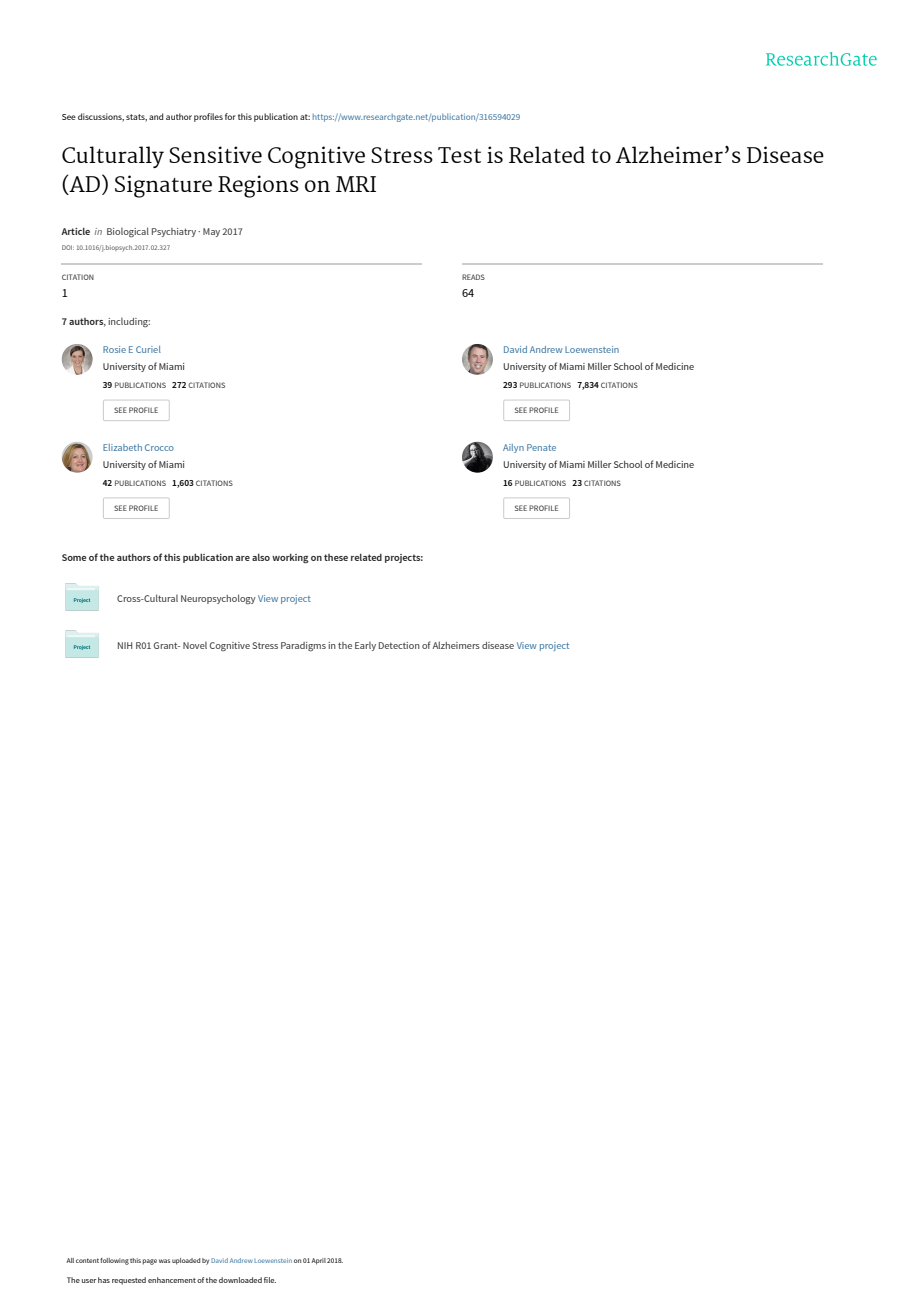  I want to click on these, so click(336, 557).
